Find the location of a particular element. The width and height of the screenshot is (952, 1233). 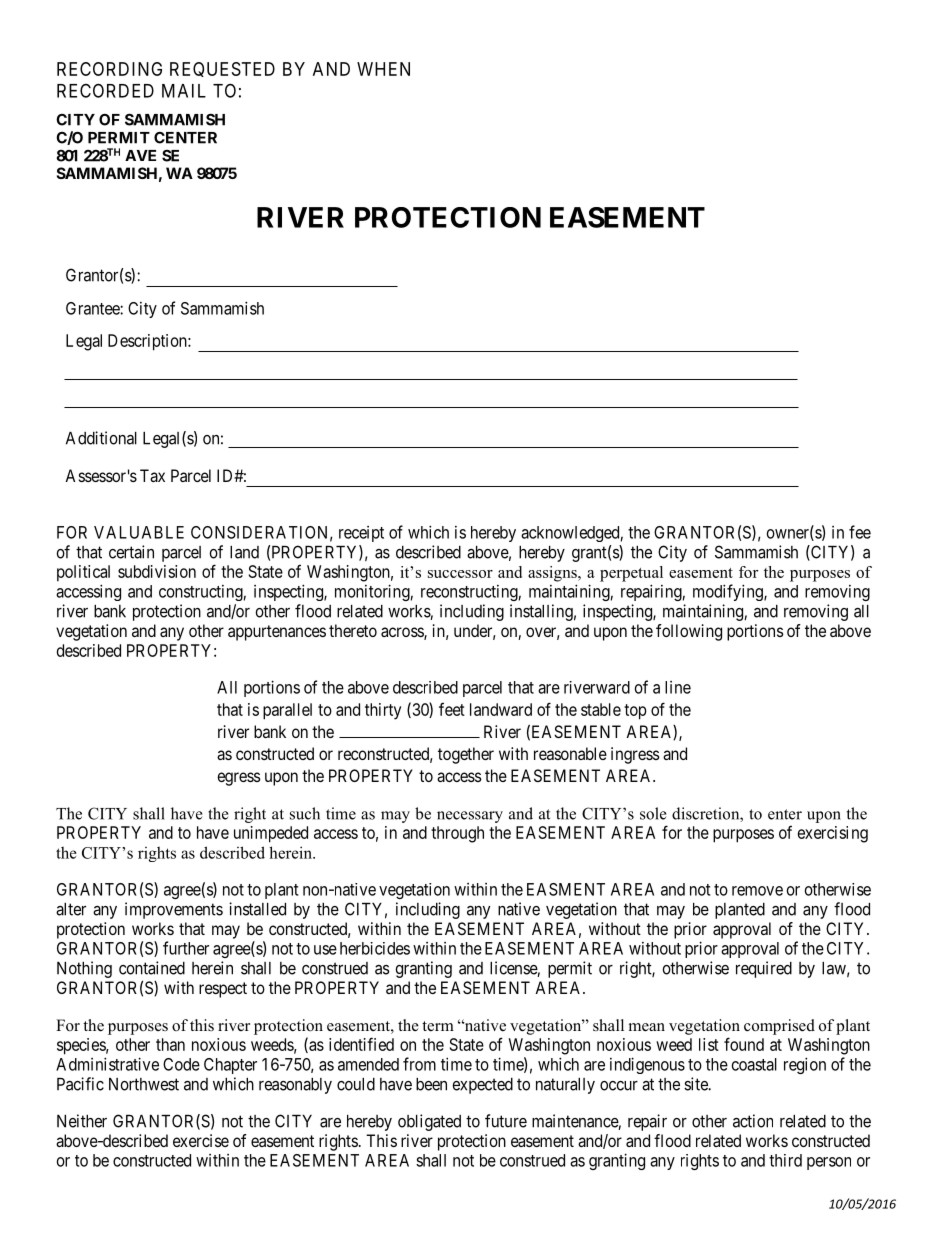

MAIL is located at coordinates (184, 91).
